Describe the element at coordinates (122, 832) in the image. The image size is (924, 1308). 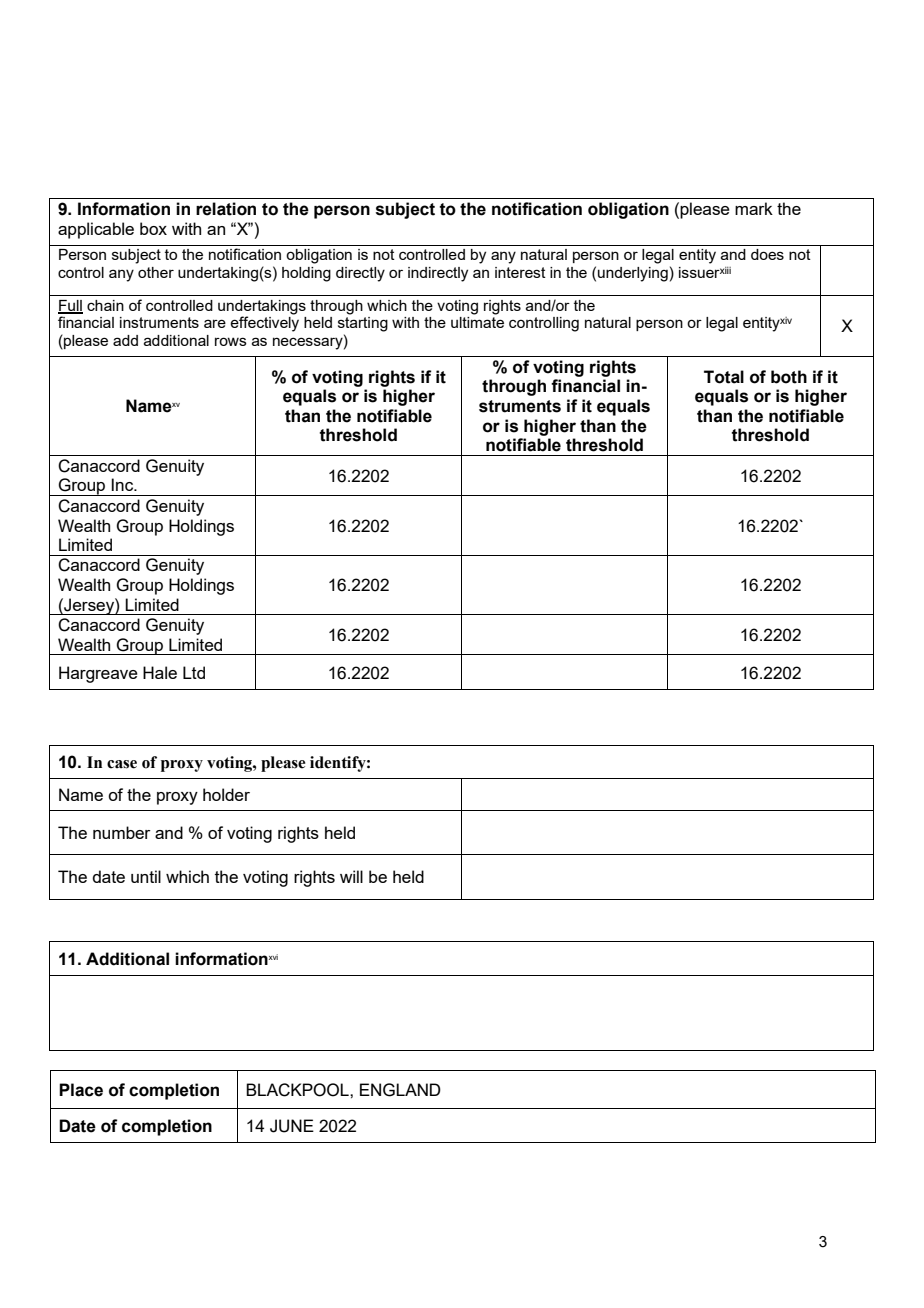
I see `number` at that location.
